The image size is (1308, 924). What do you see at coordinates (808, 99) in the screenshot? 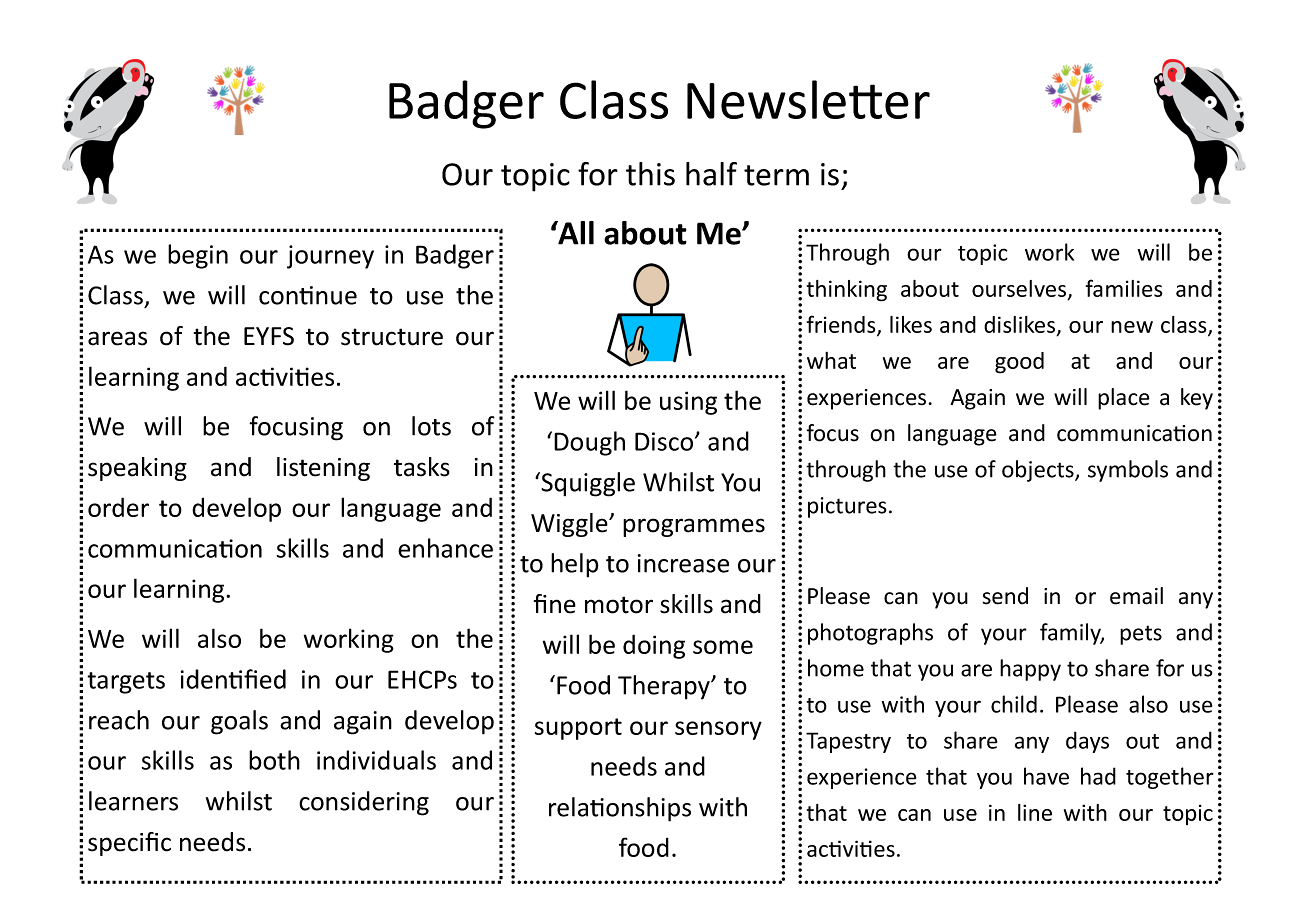
I see `Newsletter` at bounding box center [808, 99].
